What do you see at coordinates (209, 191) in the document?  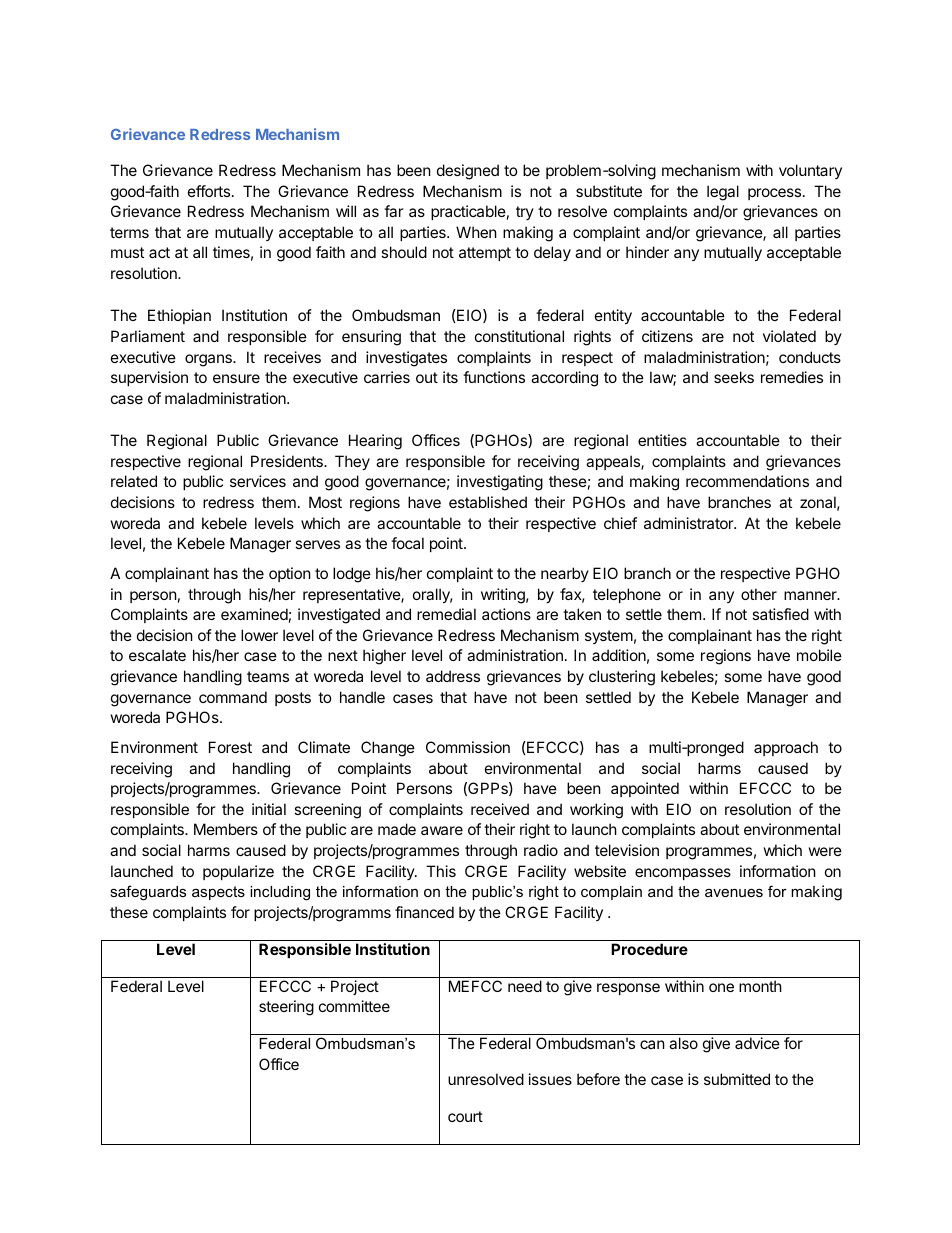 I see `efforts` at bounding box center [209, 191].
